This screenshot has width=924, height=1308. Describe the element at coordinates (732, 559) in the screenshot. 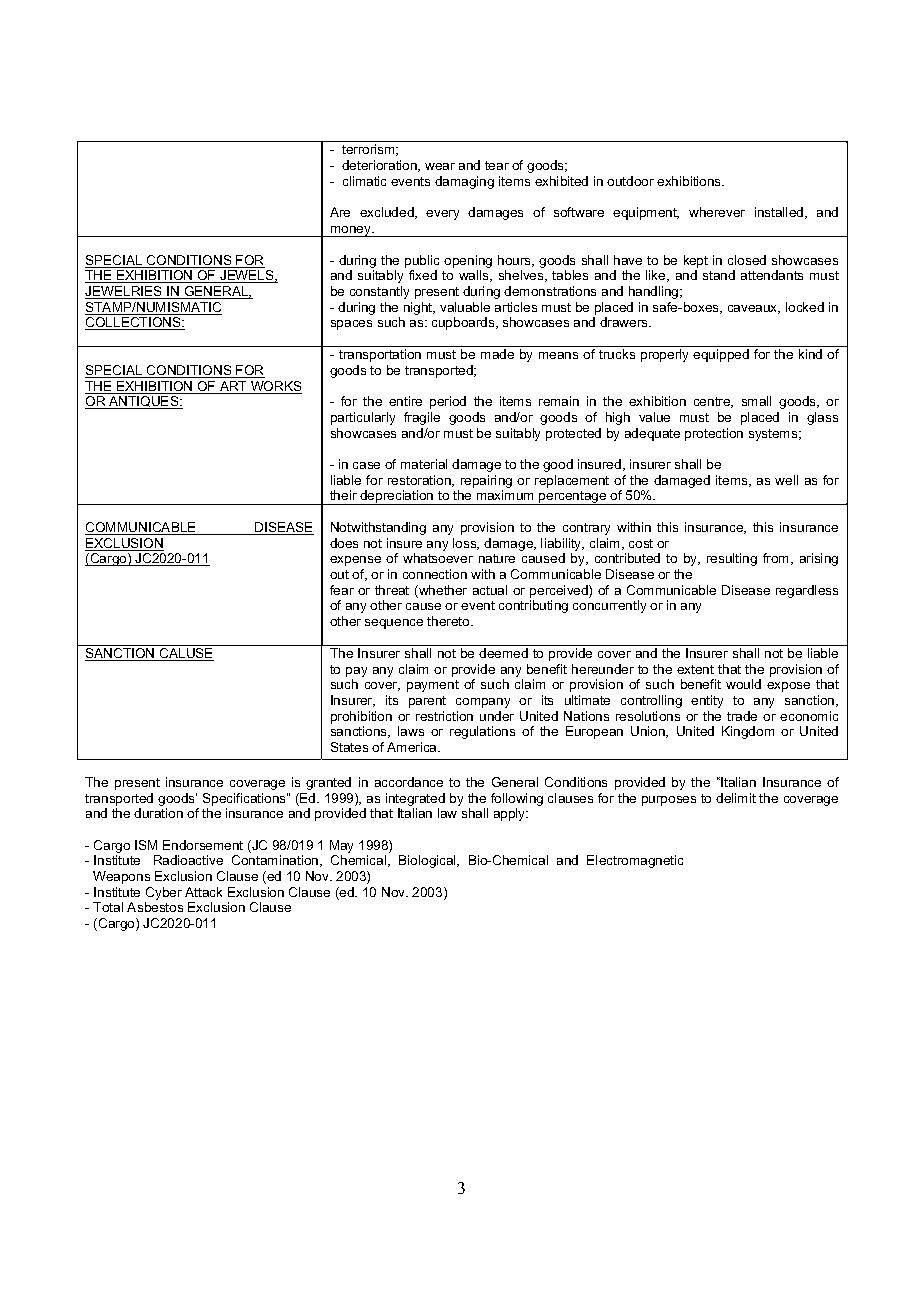

I see `resulting` at that location.
